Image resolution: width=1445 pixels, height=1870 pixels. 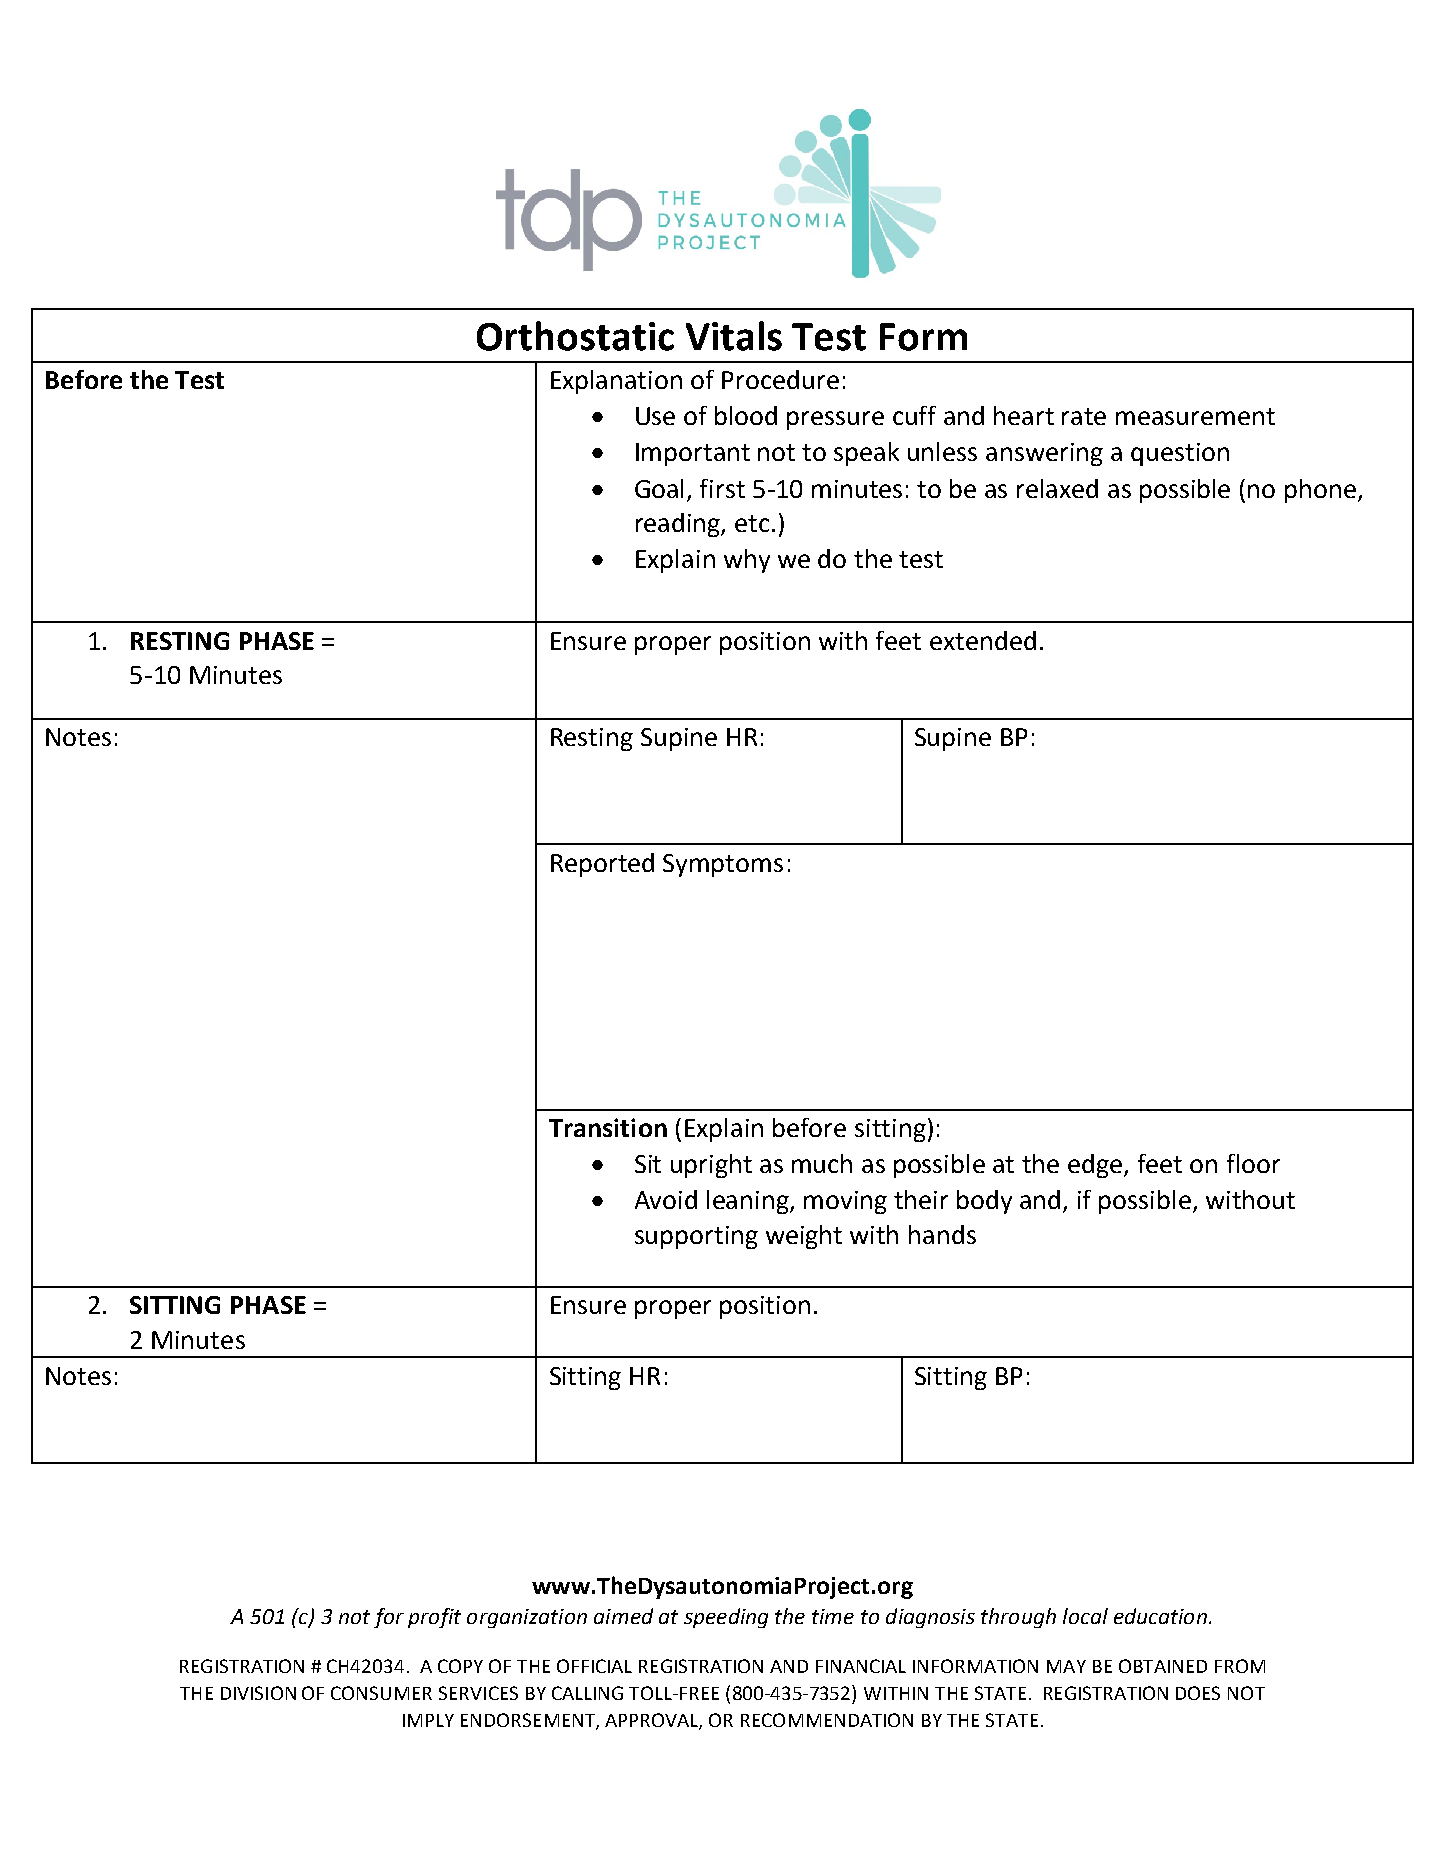 I want to click on Orthostatic, so click(x=575, y=336).
